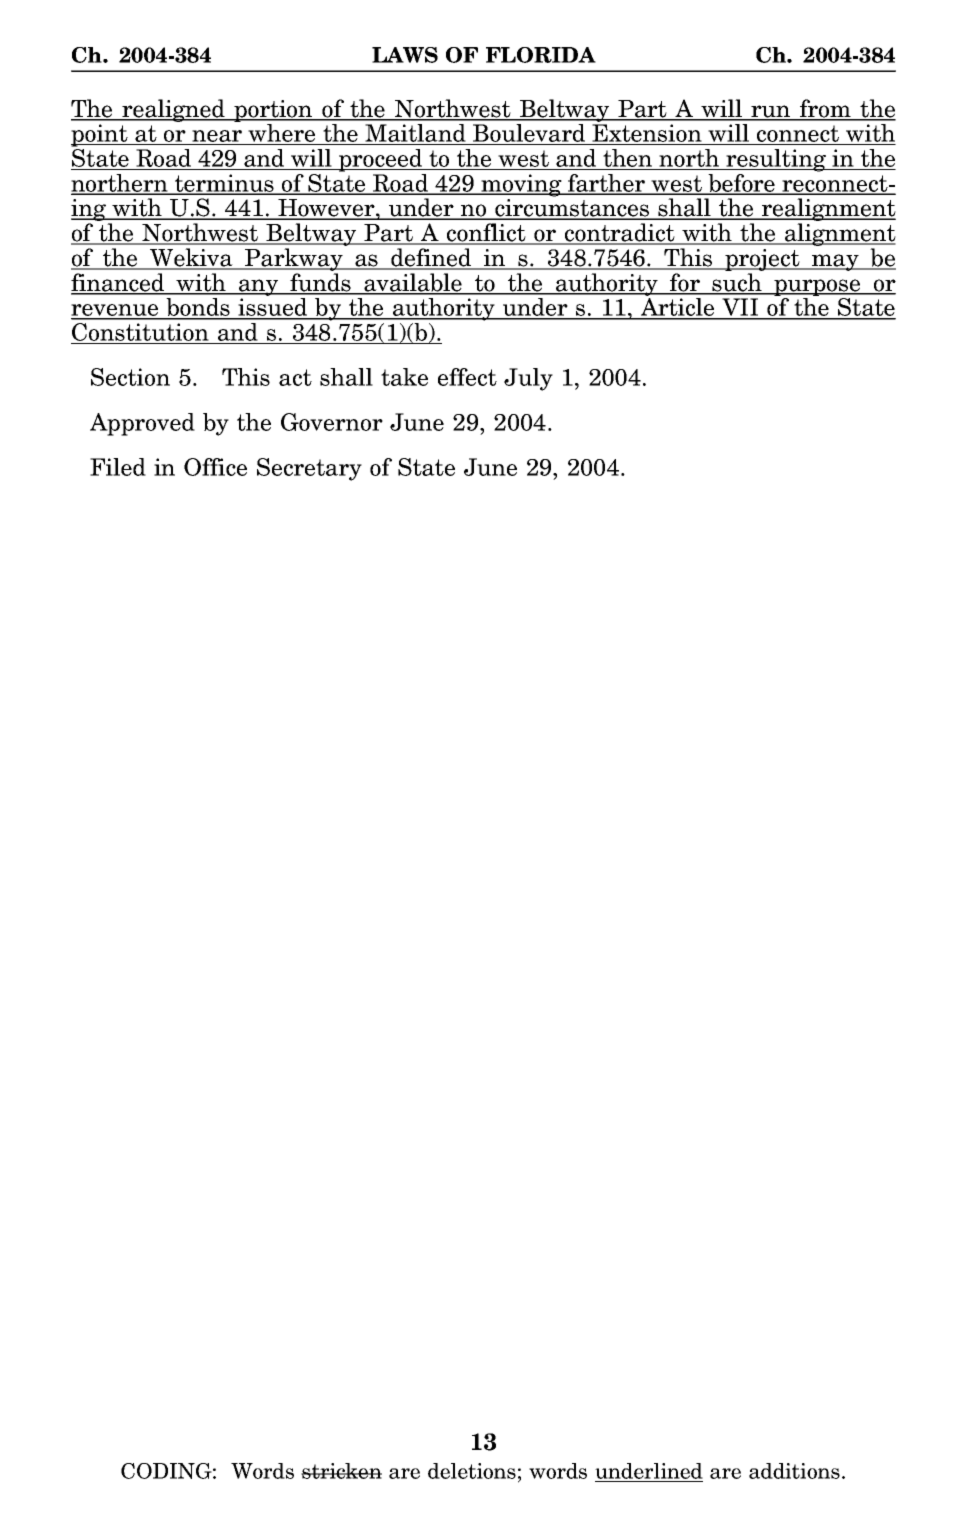  Describe the element at coordinates (771, 112) in the screenshot. I see `run` at that location.
